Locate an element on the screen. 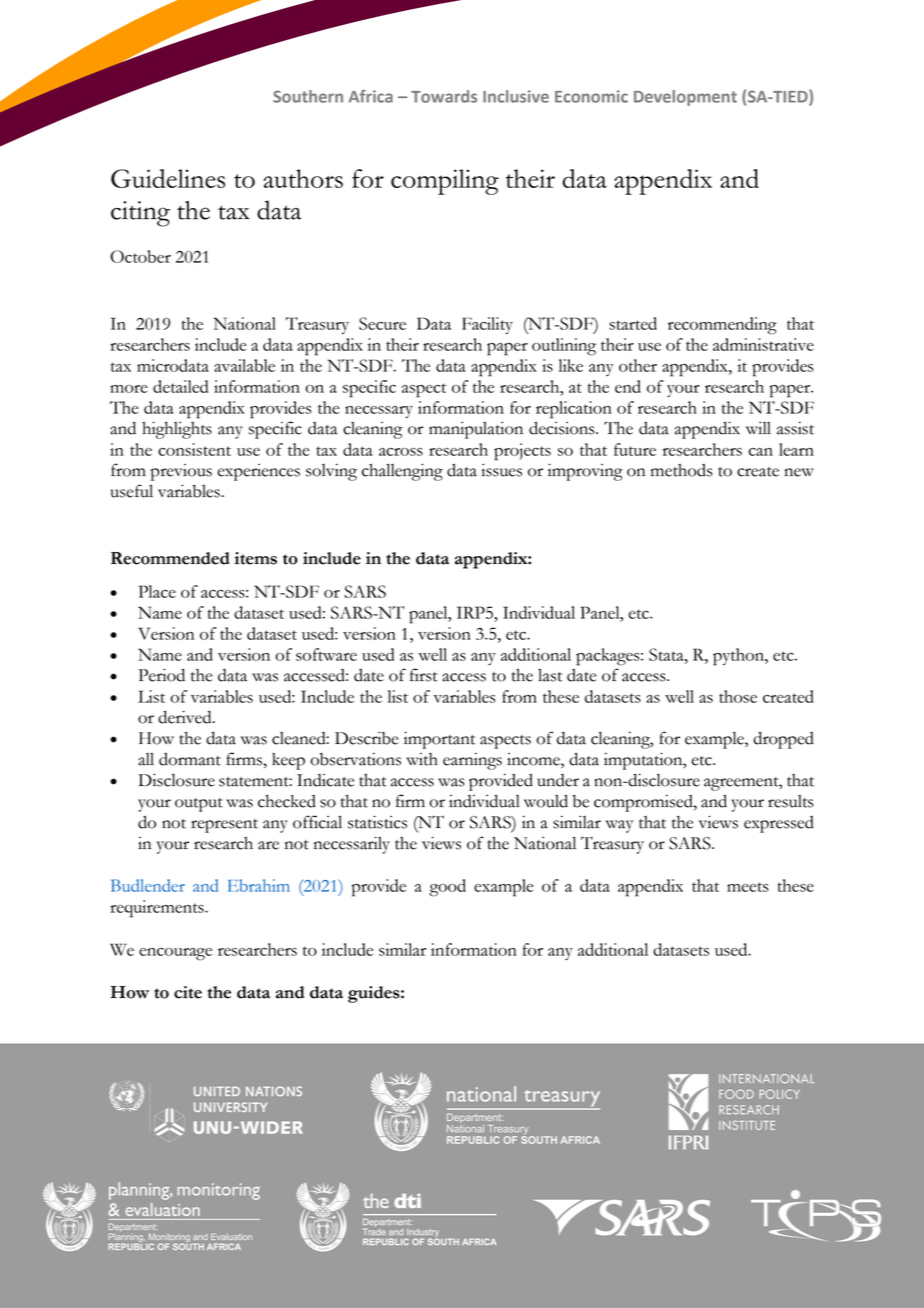  meets is located at coordinates (748, 887).
